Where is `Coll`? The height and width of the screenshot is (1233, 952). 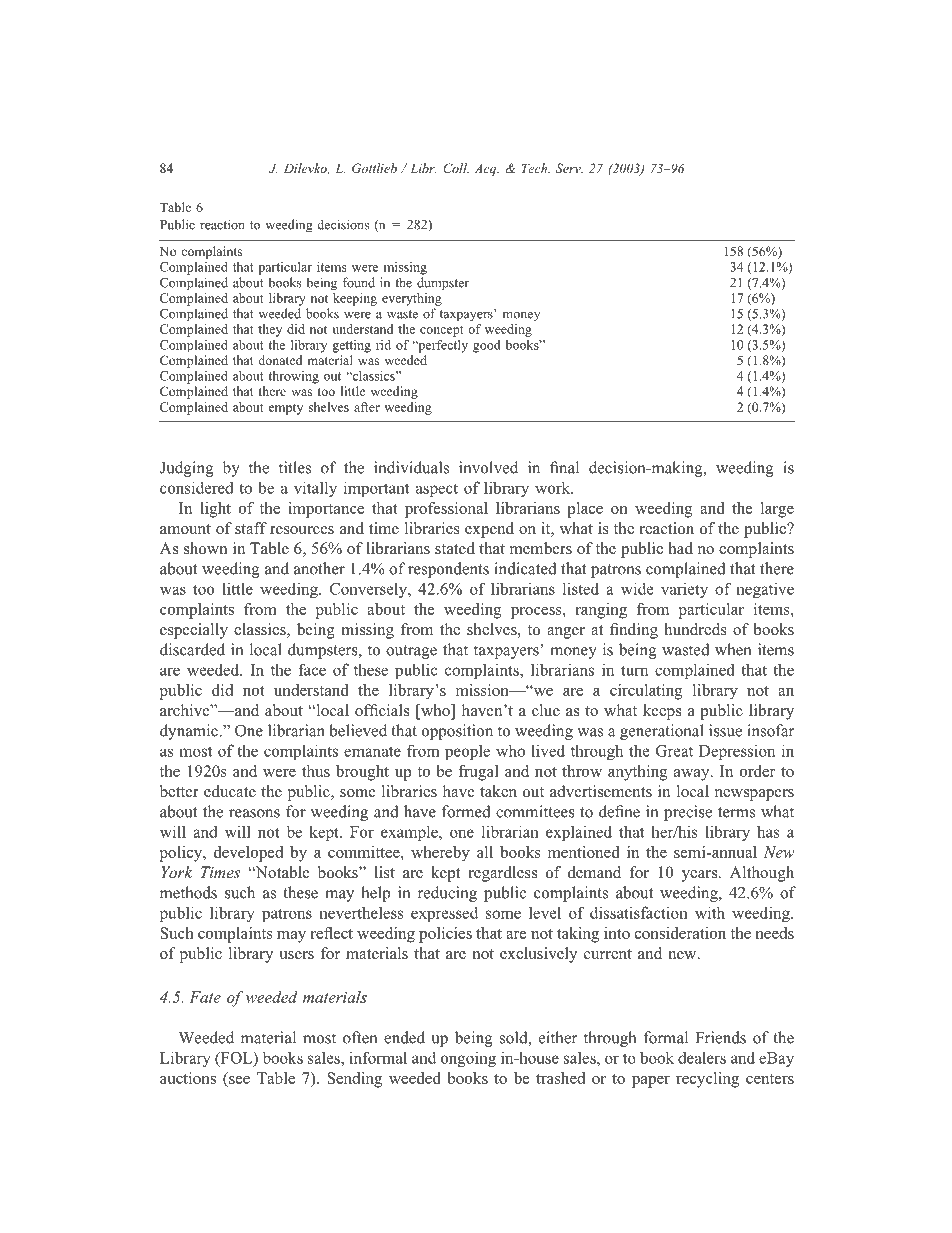
Coll is located at coordinates (456, 168).
